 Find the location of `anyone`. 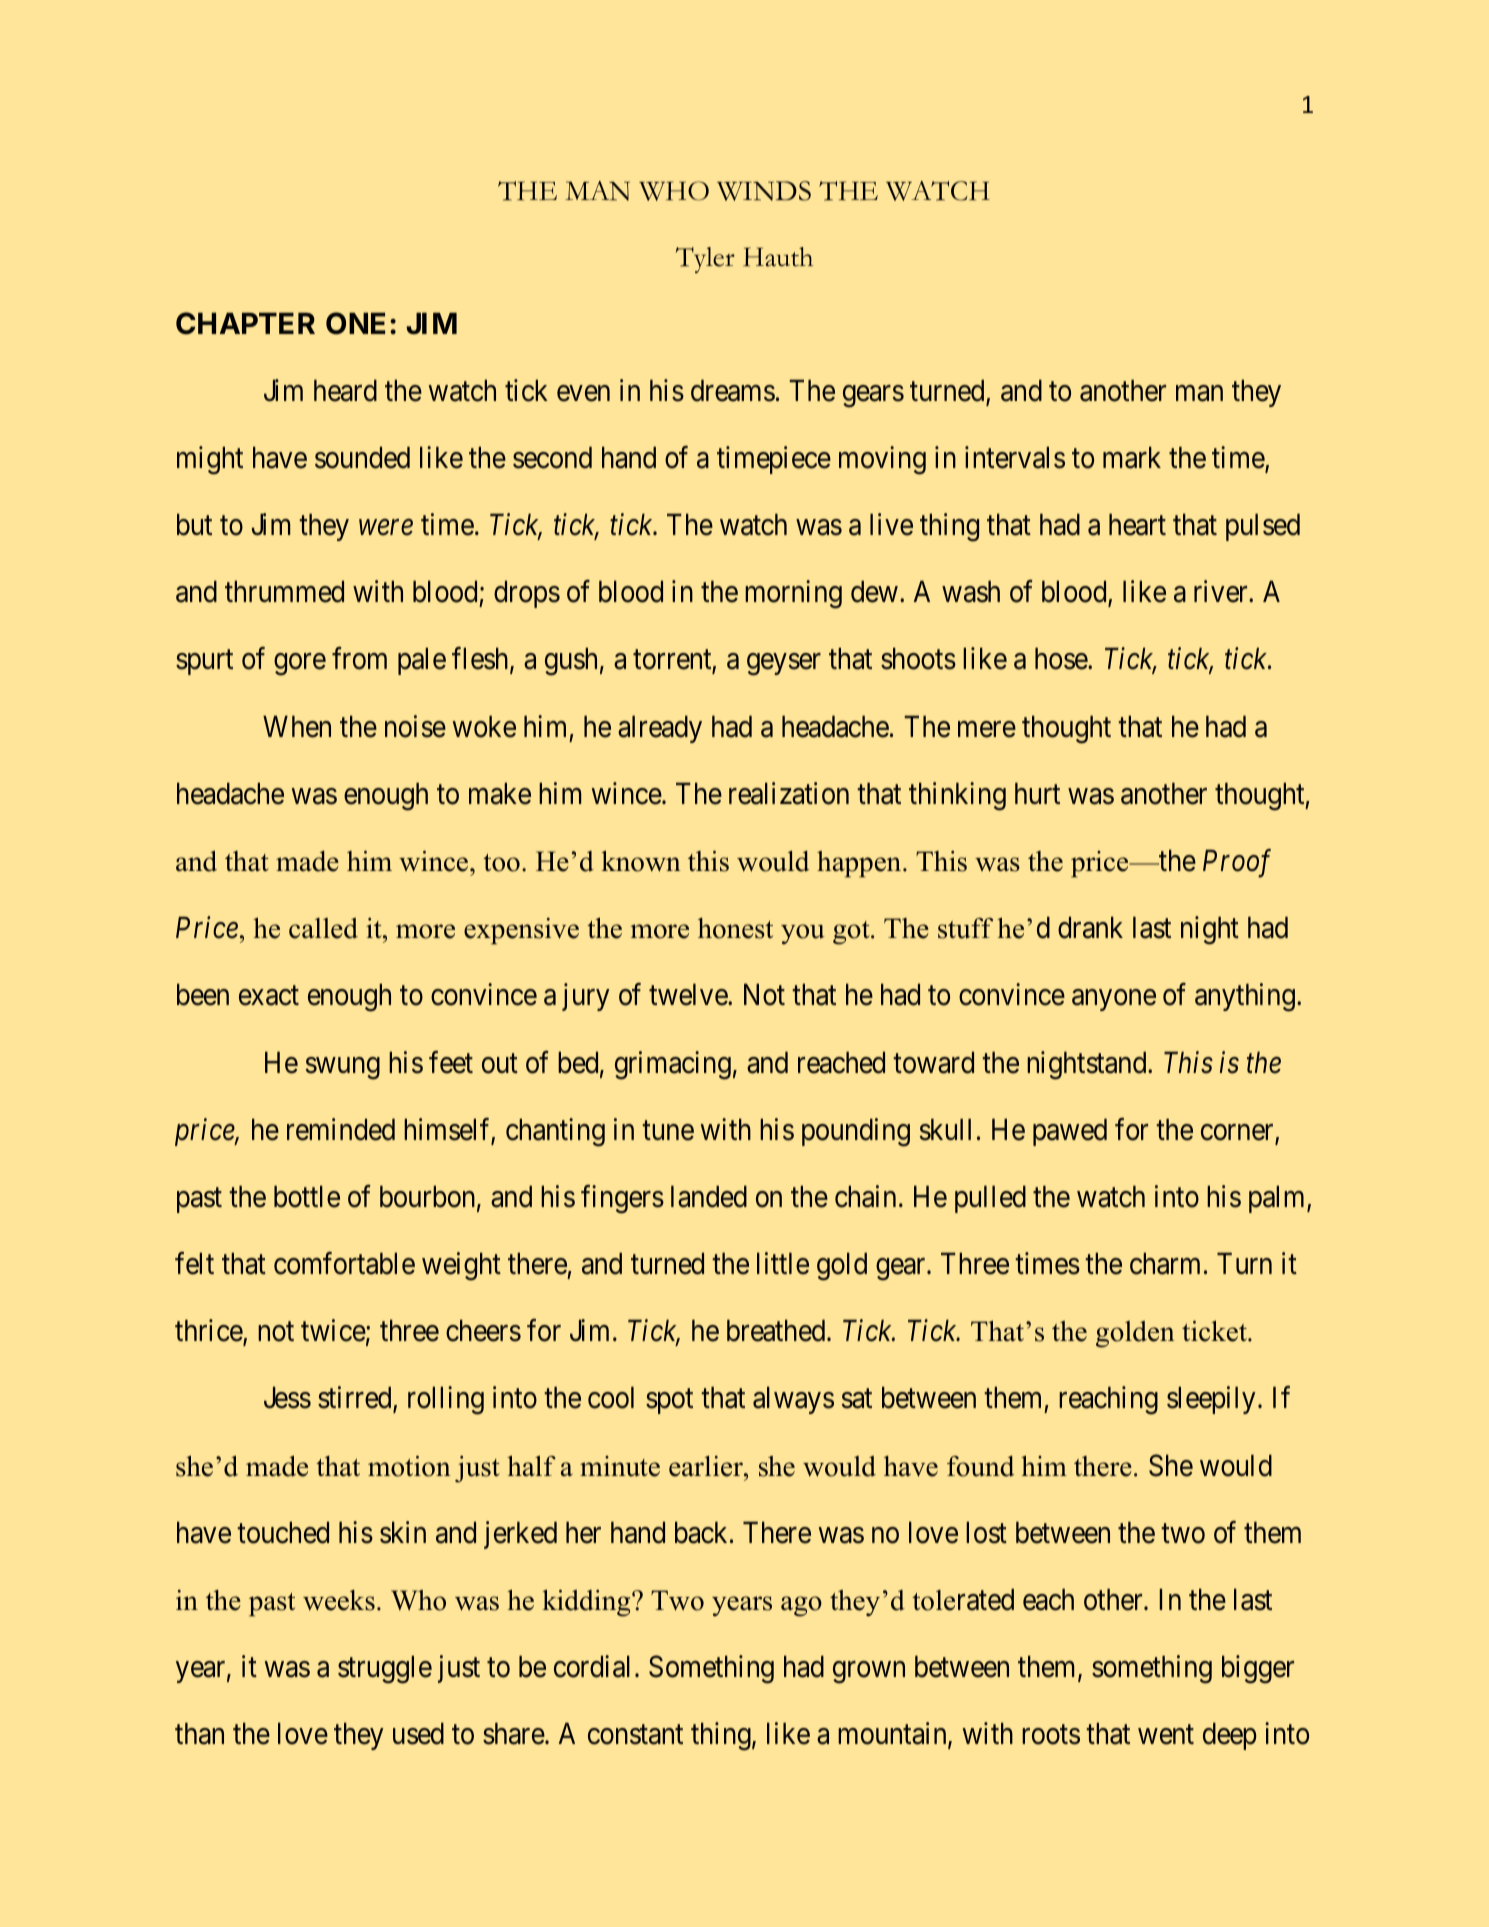

anyone is located at coordinates (1114, 1000).
